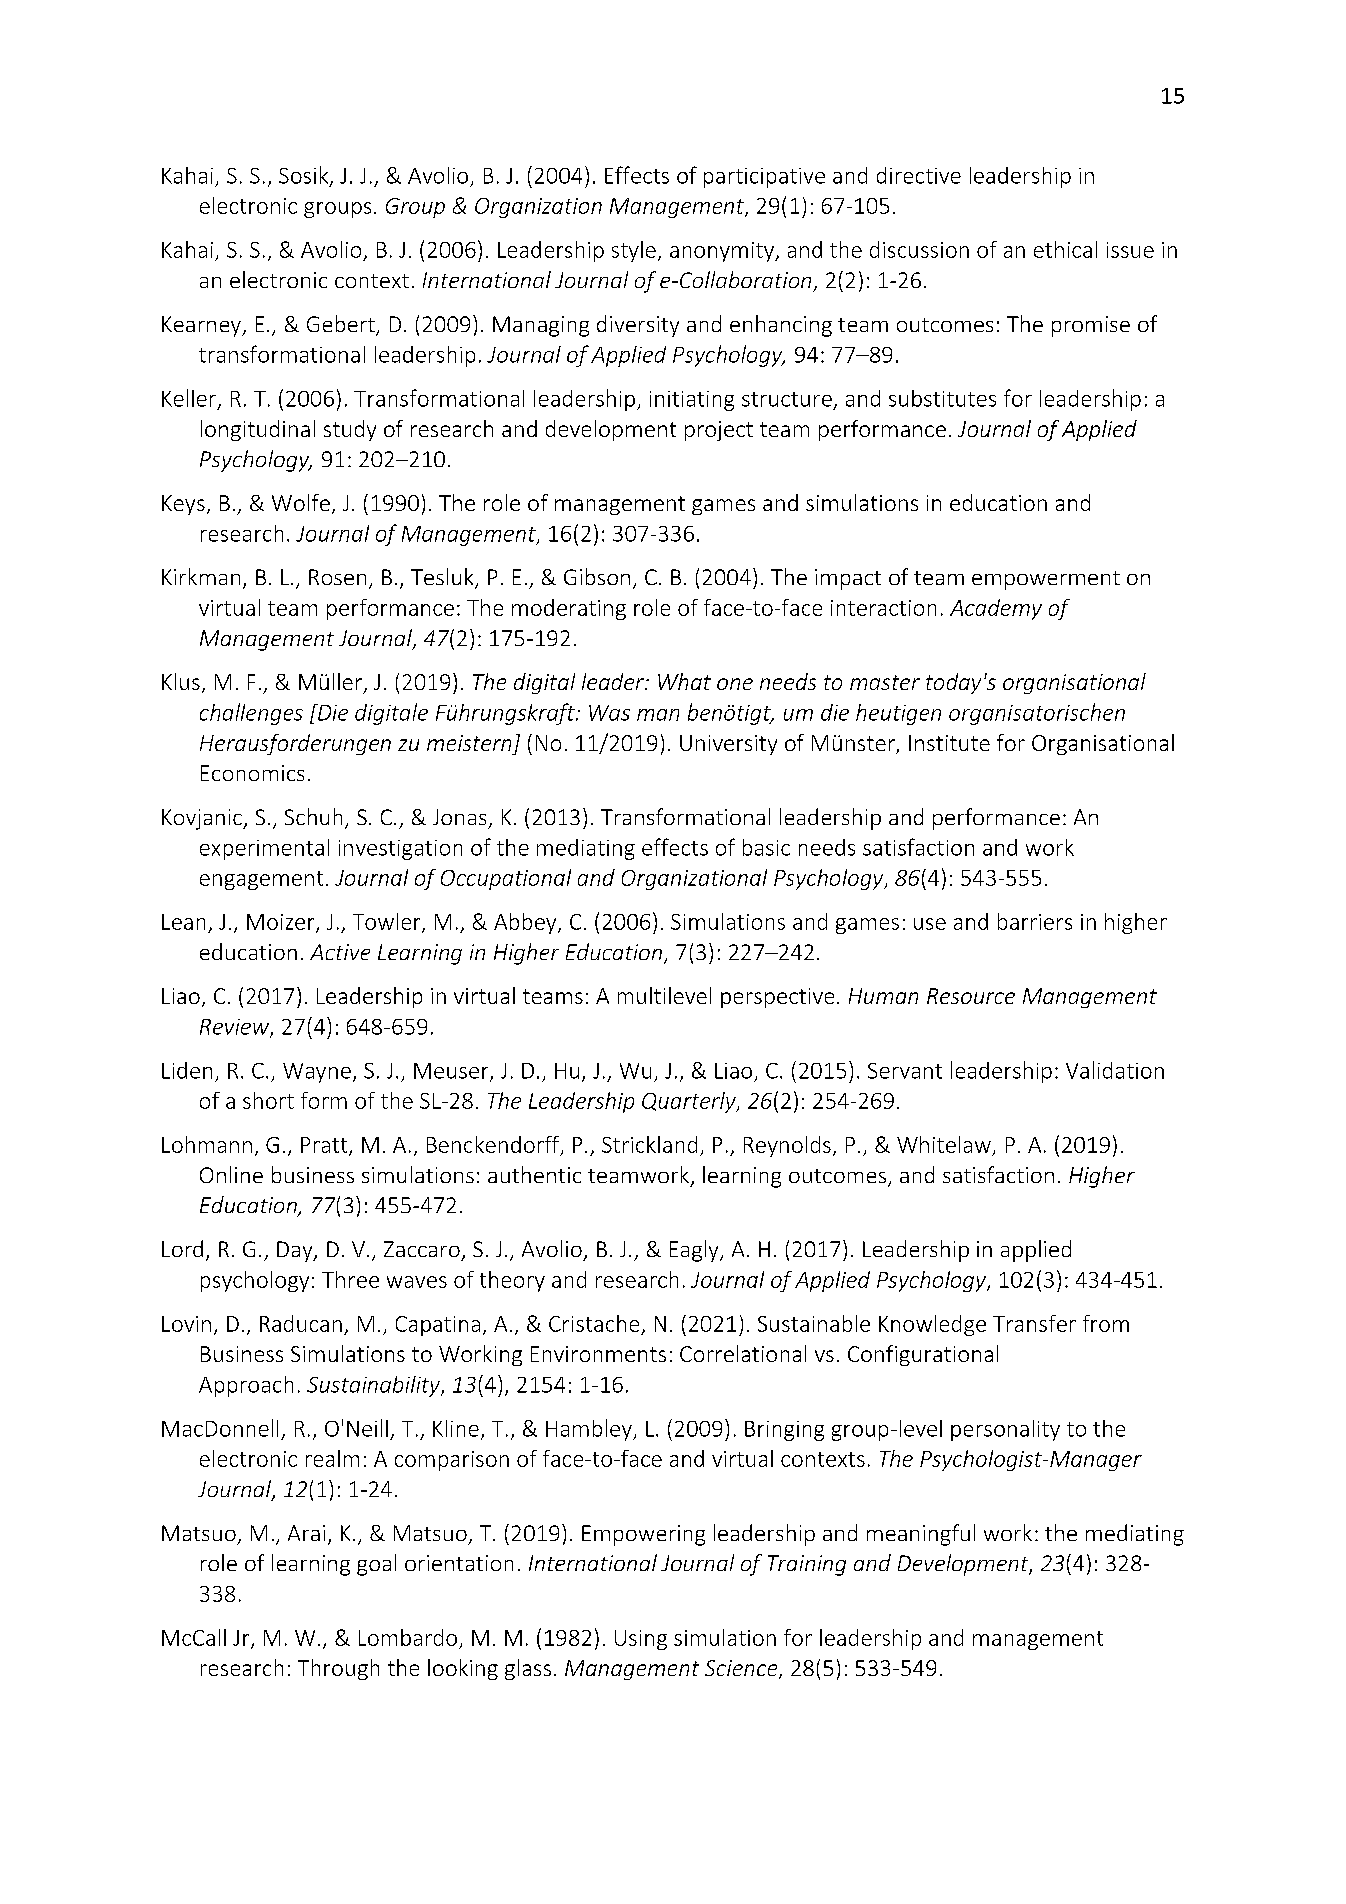 The height and width of the screenshot is (1904, 1346). I want to click on Strickland, so click(649, 1144).
